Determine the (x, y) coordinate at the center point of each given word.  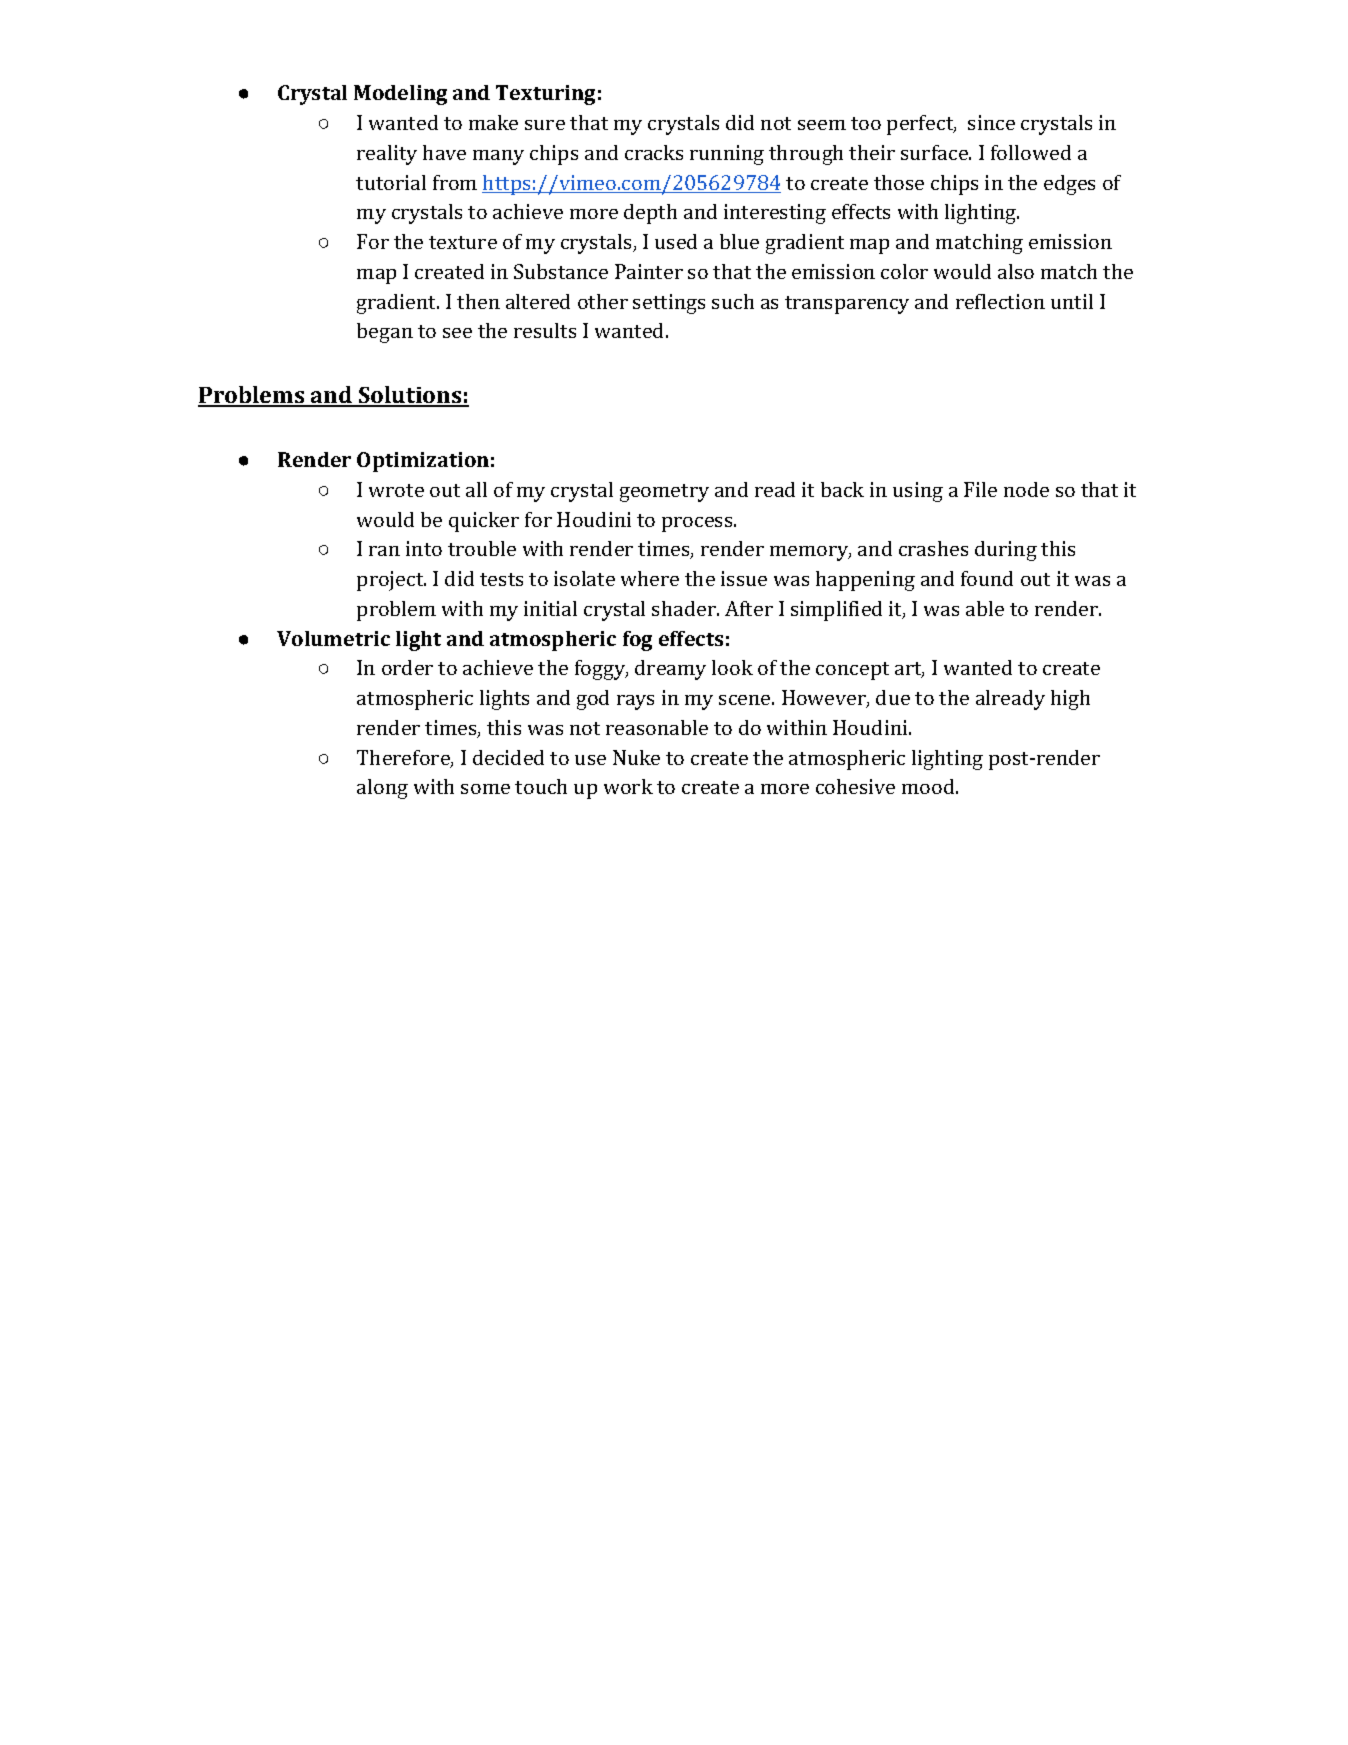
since (991, 122)
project (391, 581)
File (980, 489)
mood (929, 786)
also (1016, 271)
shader (685, 608)
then (478, 301)
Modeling (400, 95)
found (987, 578)
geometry (664, 493)
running (727, 155)
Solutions (410, 396)
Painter (649, 271)
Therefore (404, 759)
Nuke (636, 757)
